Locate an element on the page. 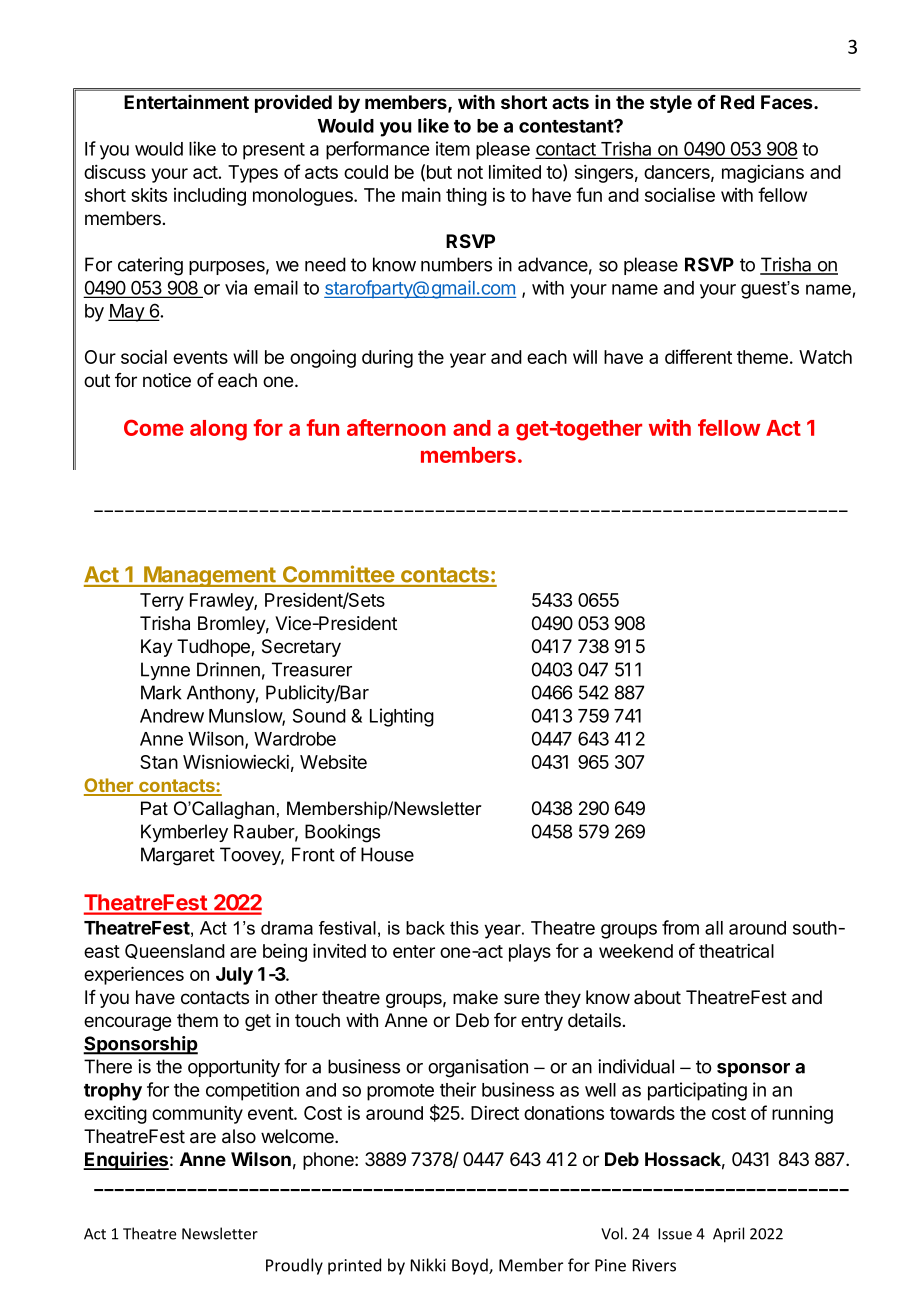 The image size is (924, 1308). Red is located at coordinates (737, 102).
